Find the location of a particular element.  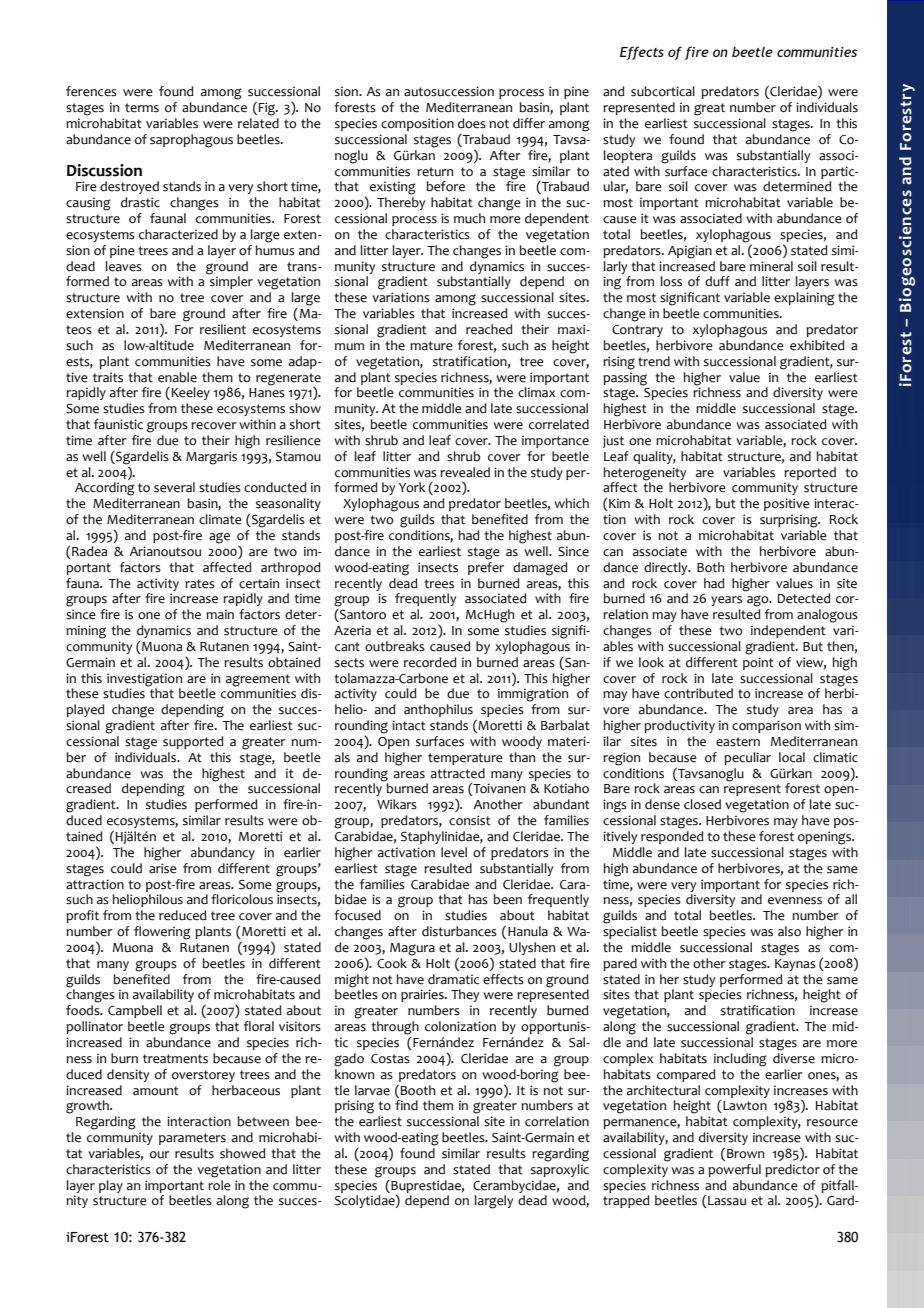

exhibited is located at coordinates (817, 345).
